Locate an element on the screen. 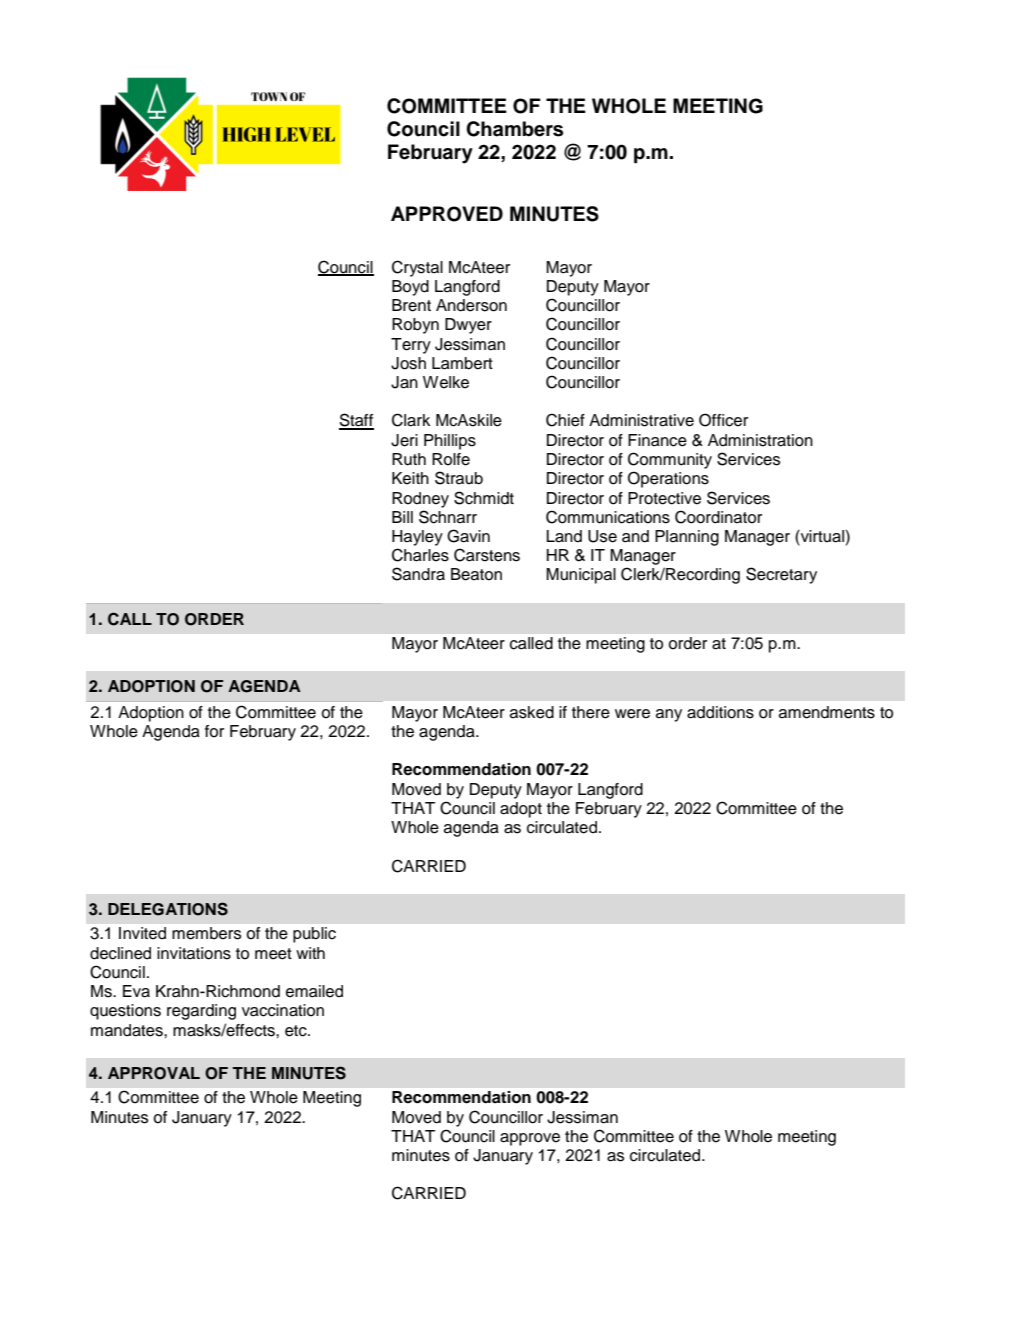  Anderson is located at coordinates (471, 305).
